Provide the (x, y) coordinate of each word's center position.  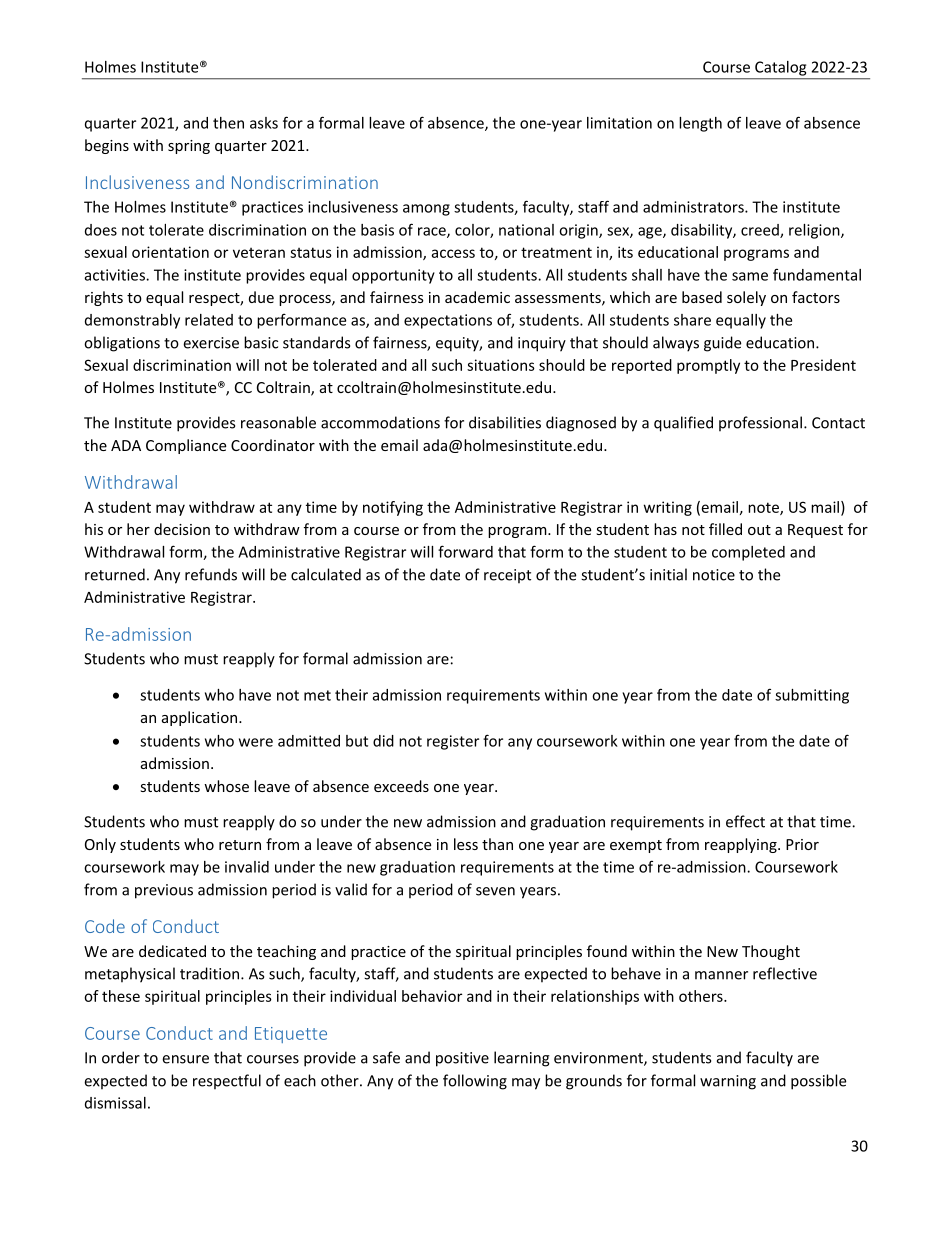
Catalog (780, 68)
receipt (507, 576)
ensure (185, 1059)
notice (714, 575)
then (228, 123)
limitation (619, 123)
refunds (211, 574)
